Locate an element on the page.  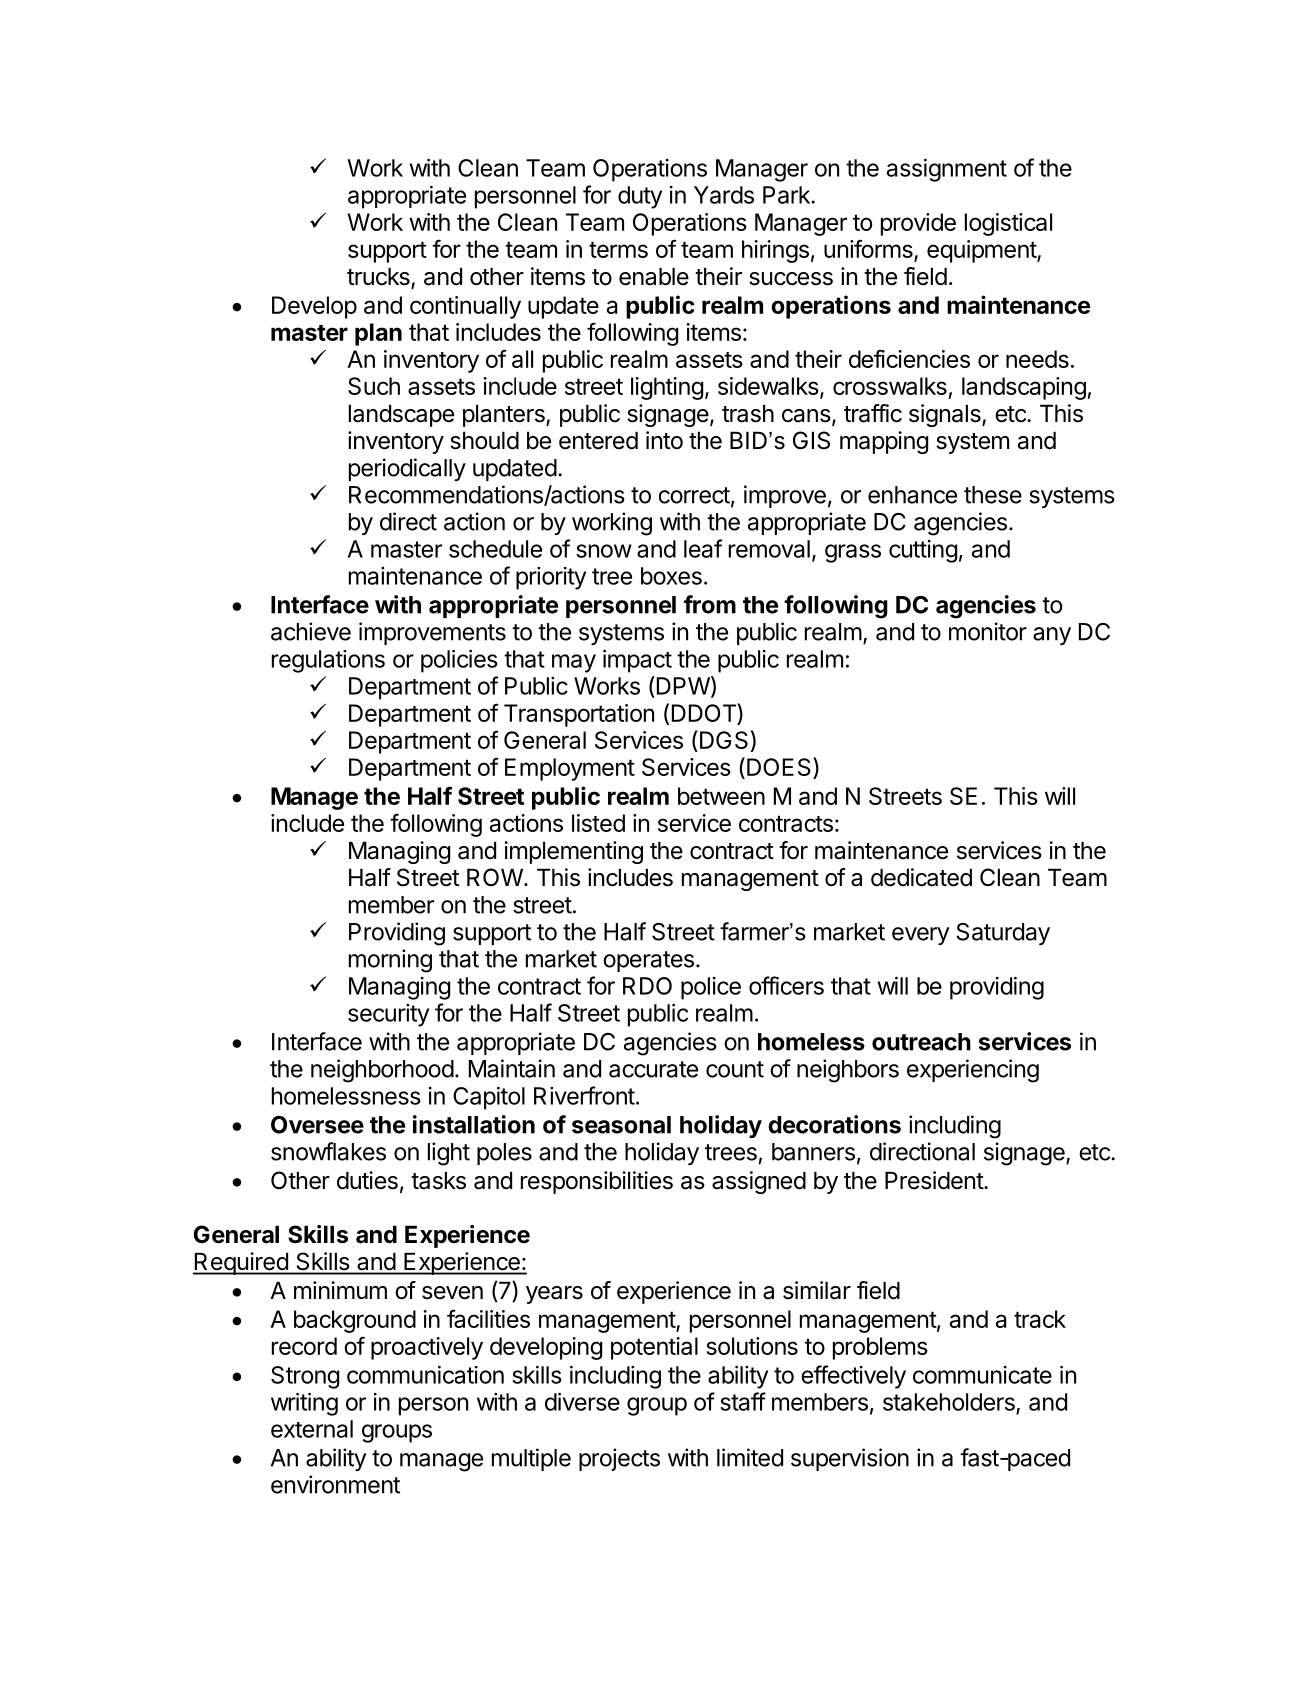
ROW is located at coordinates (496, 877).
